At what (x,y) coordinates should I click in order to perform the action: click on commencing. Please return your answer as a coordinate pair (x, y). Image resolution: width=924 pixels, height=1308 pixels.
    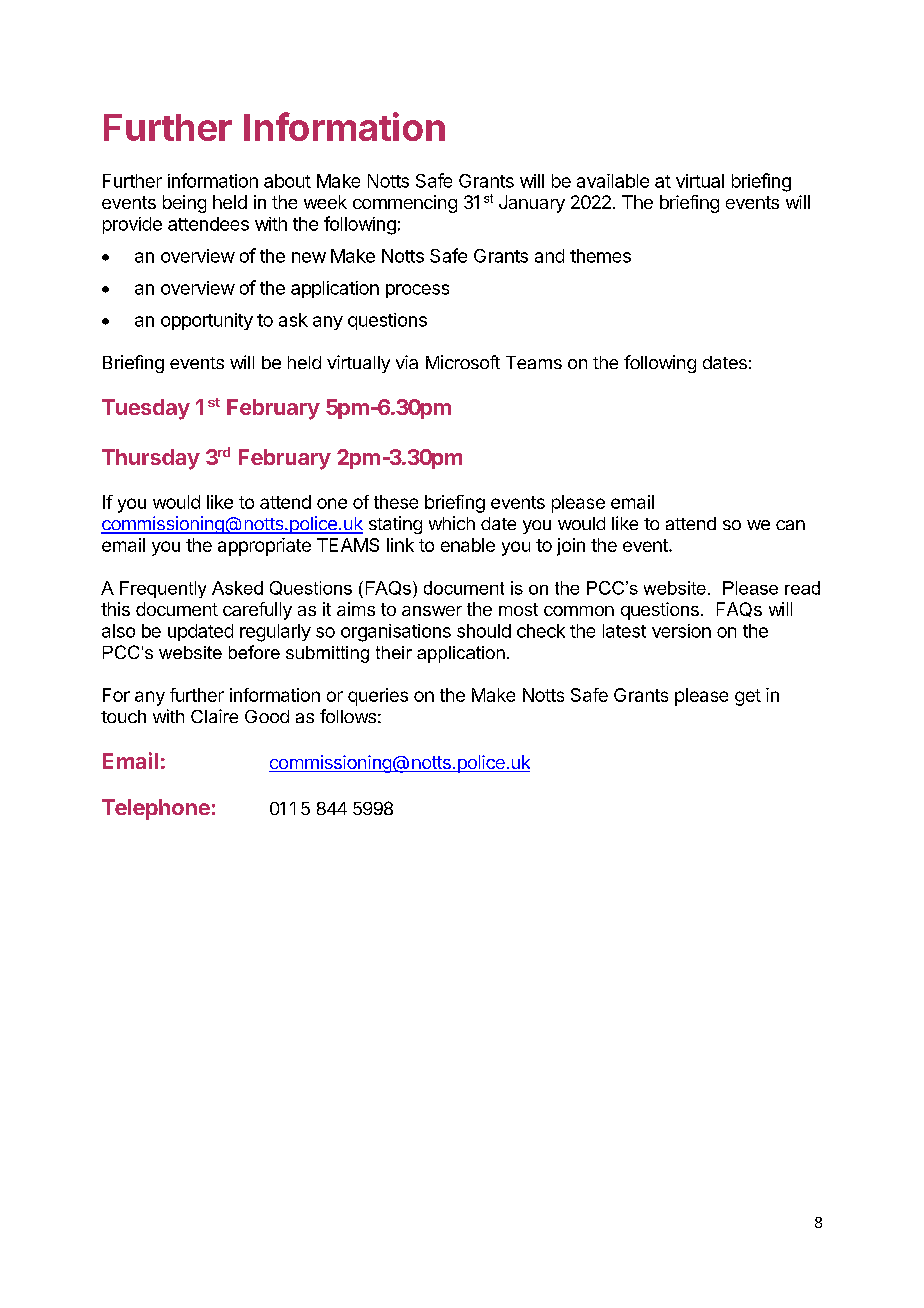
    Looking at the image, I should click on (405, 204).
